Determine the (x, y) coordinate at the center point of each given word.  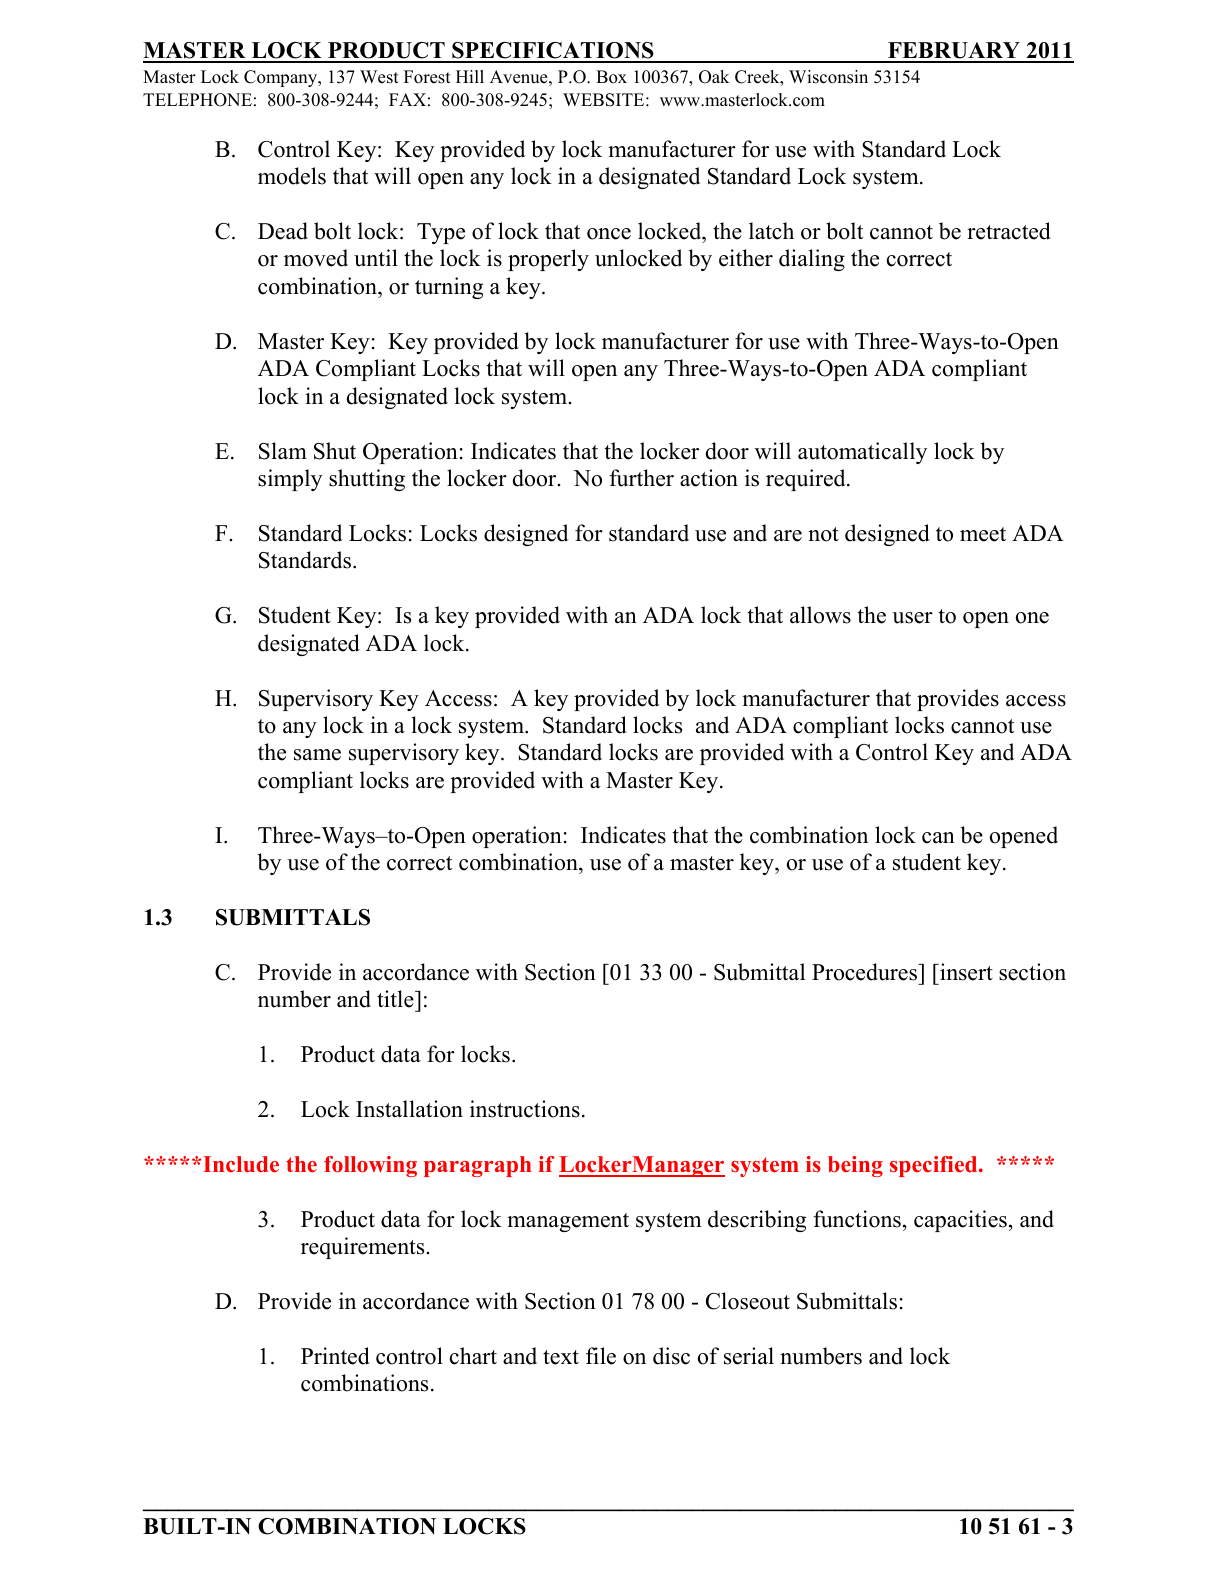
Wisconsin (828, 77)
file (601, 1356)
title (396, 999)
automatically (862, 453)
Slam (283, 451)
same (317, 755)
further (641, 478)
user (912, 618)
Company (282, 78)
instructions (525, 1109)
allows (820, 615)
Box (611, 77)
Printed (335, 1356)
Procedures (865, 972)
